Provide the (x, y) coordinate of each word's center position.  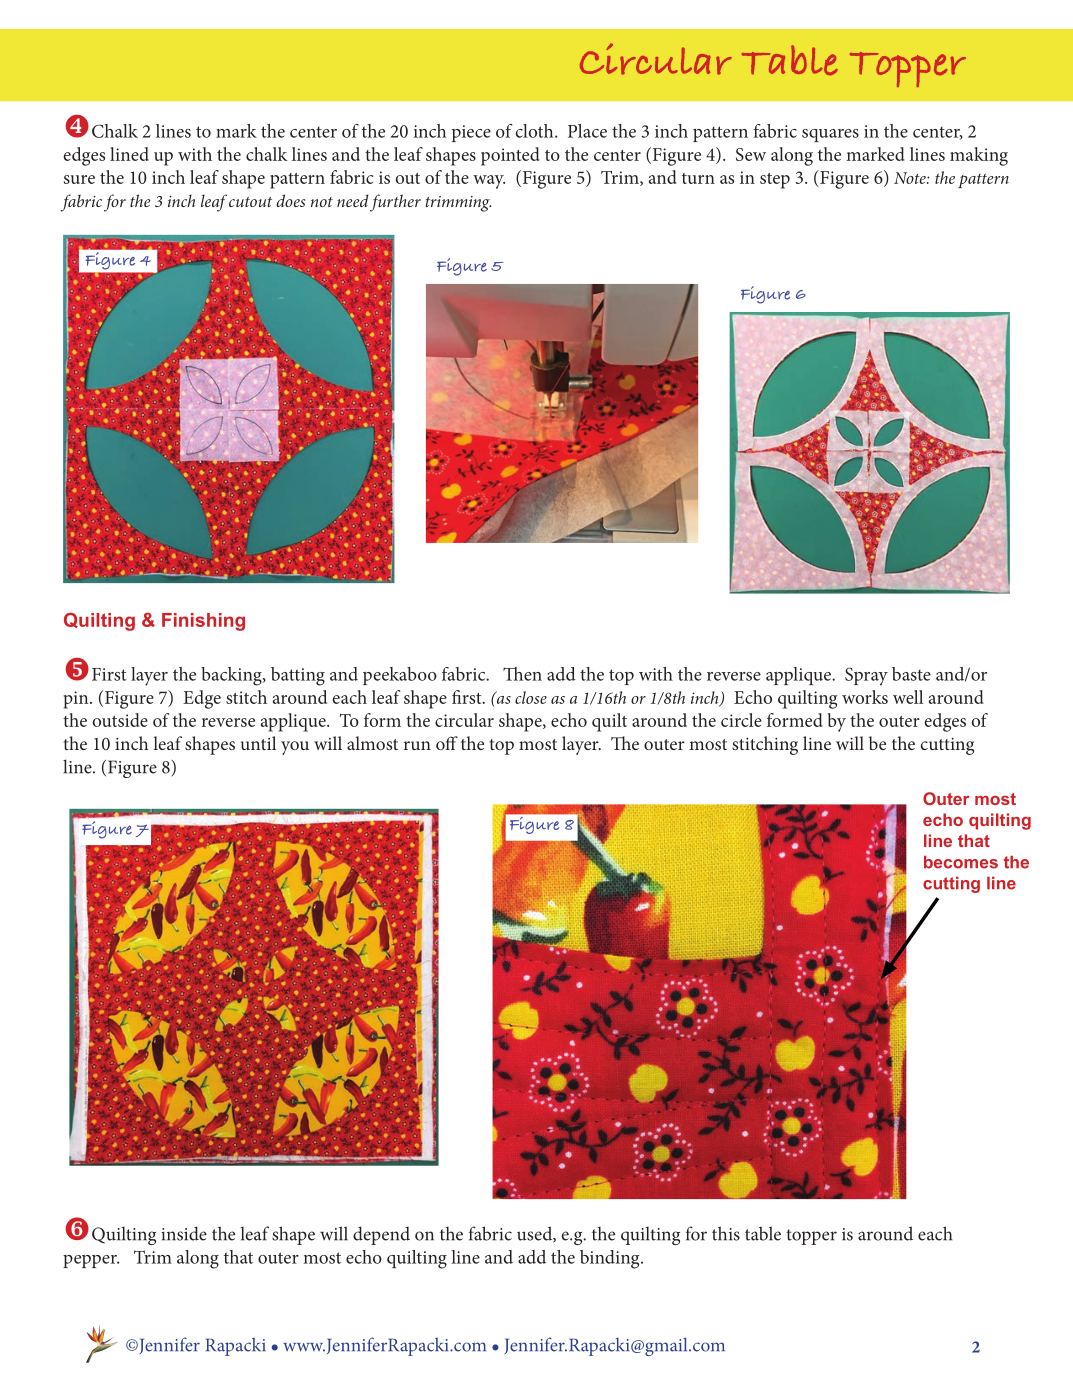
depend (381, 1235)
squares (830, 135)
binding (611, 1259)
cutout (250, 202)
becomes (961, 862)
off (447, 743)
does (290, 200)
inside (184, 1233)
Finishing (203, 622)
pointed (510, 156)
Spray (866, 676)
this (726, 1233)
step (775, 181)
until (258, 743)
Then (522, 674)
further (395, 203)
